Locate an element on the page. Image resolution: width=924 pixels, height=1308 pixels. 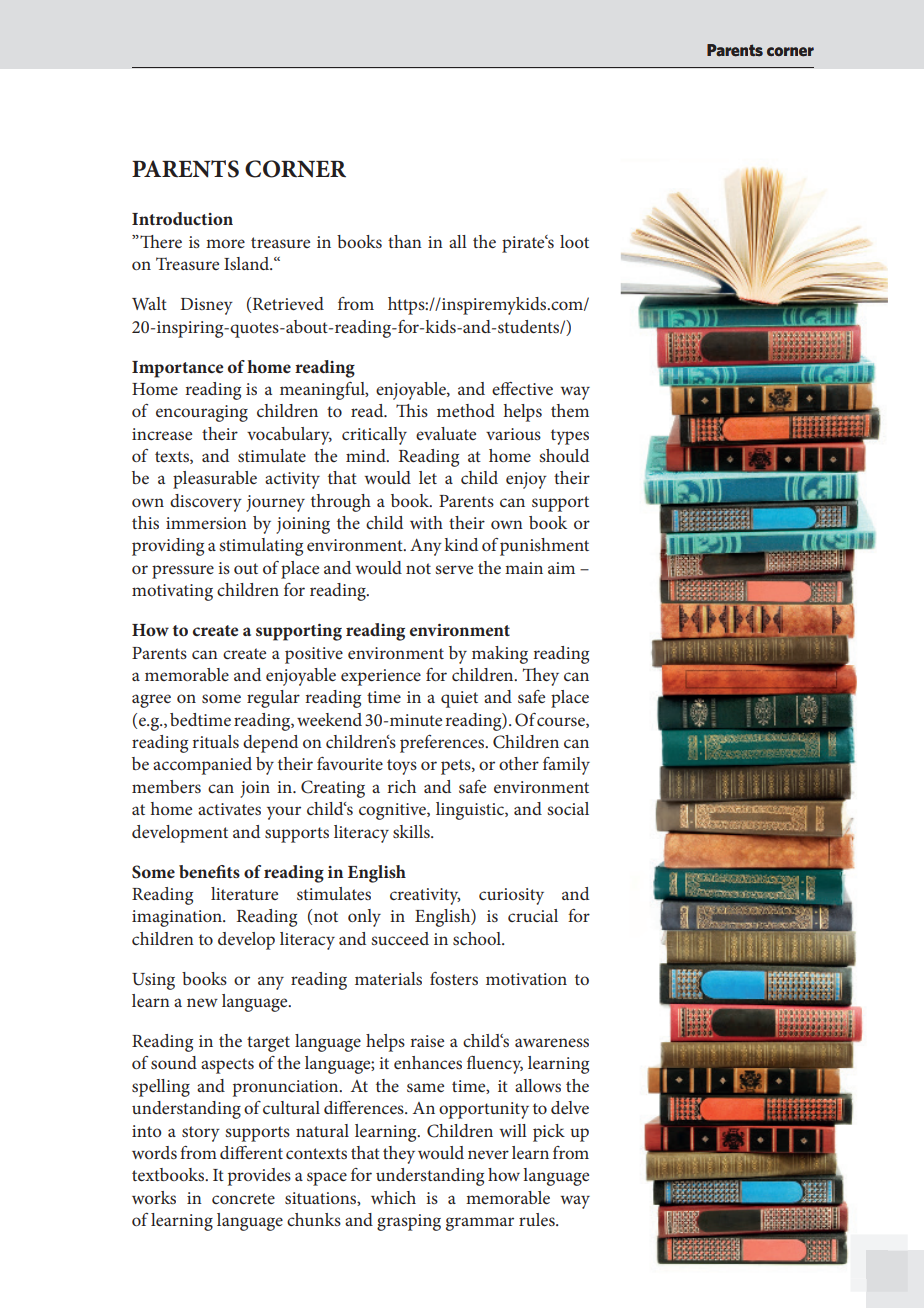
works is located at coordinates (154, 1197).
